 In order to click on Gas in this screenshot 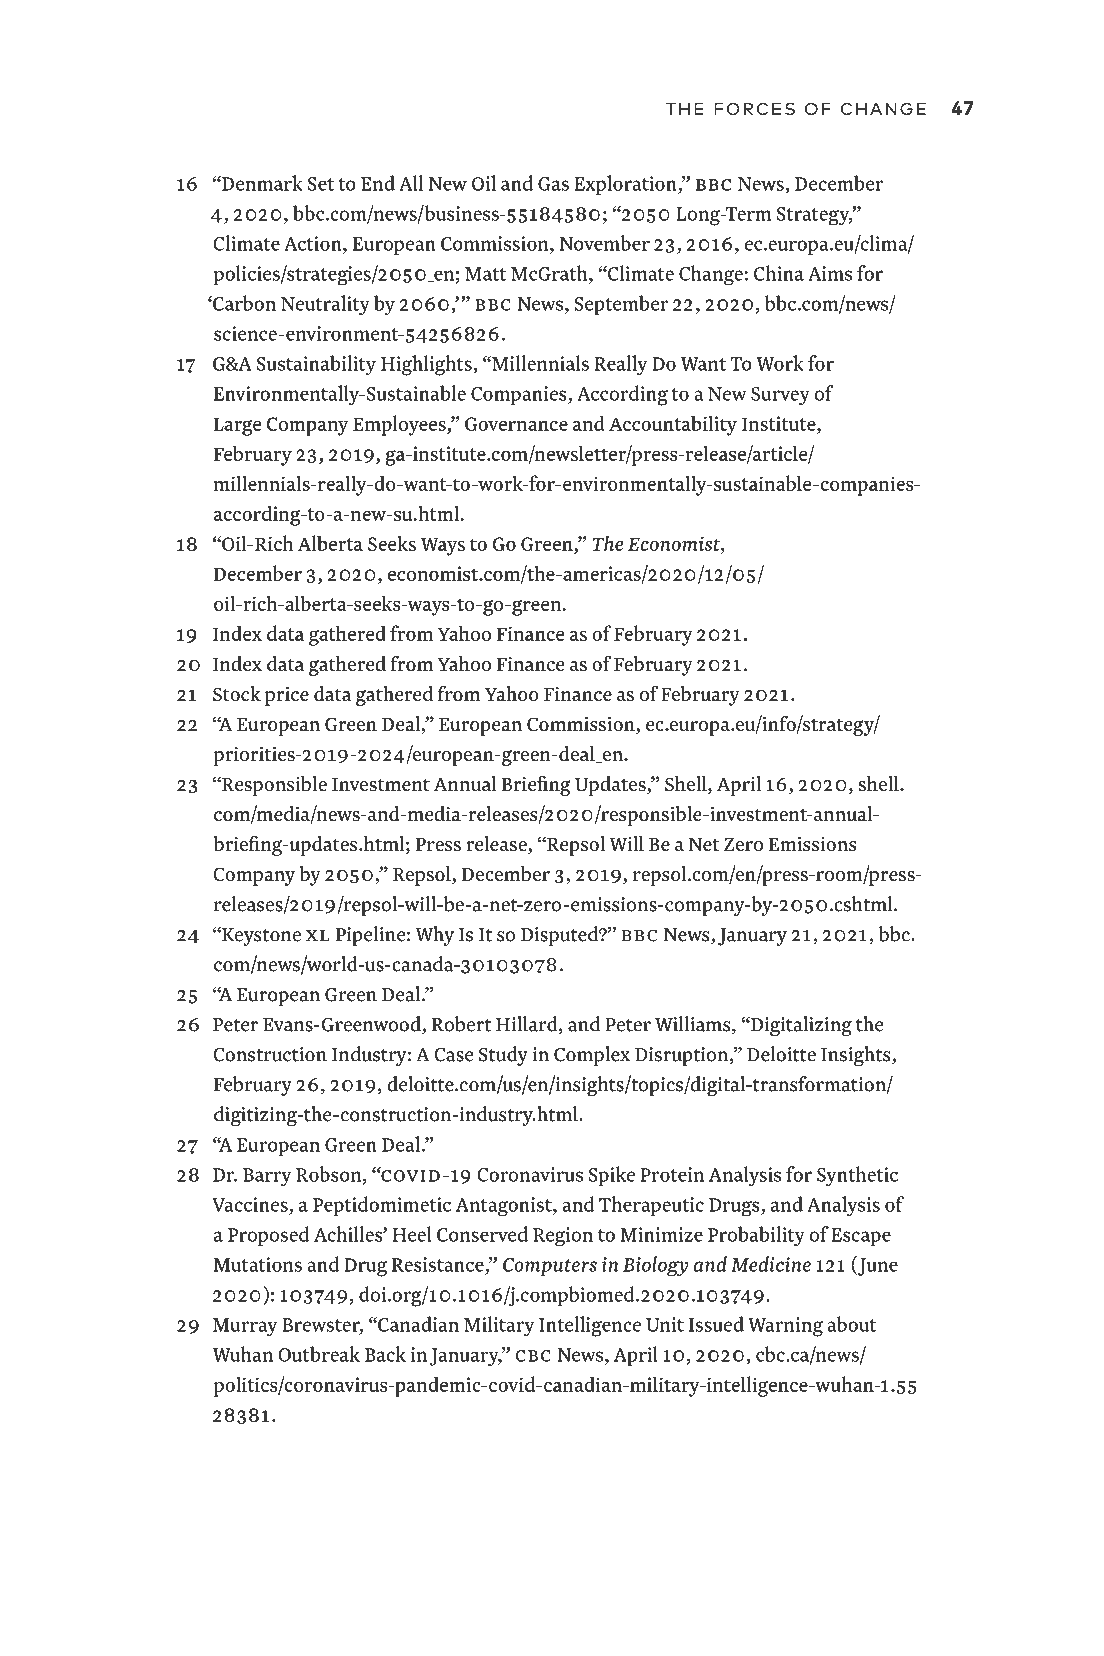, I will do `click(553, 184)`.
